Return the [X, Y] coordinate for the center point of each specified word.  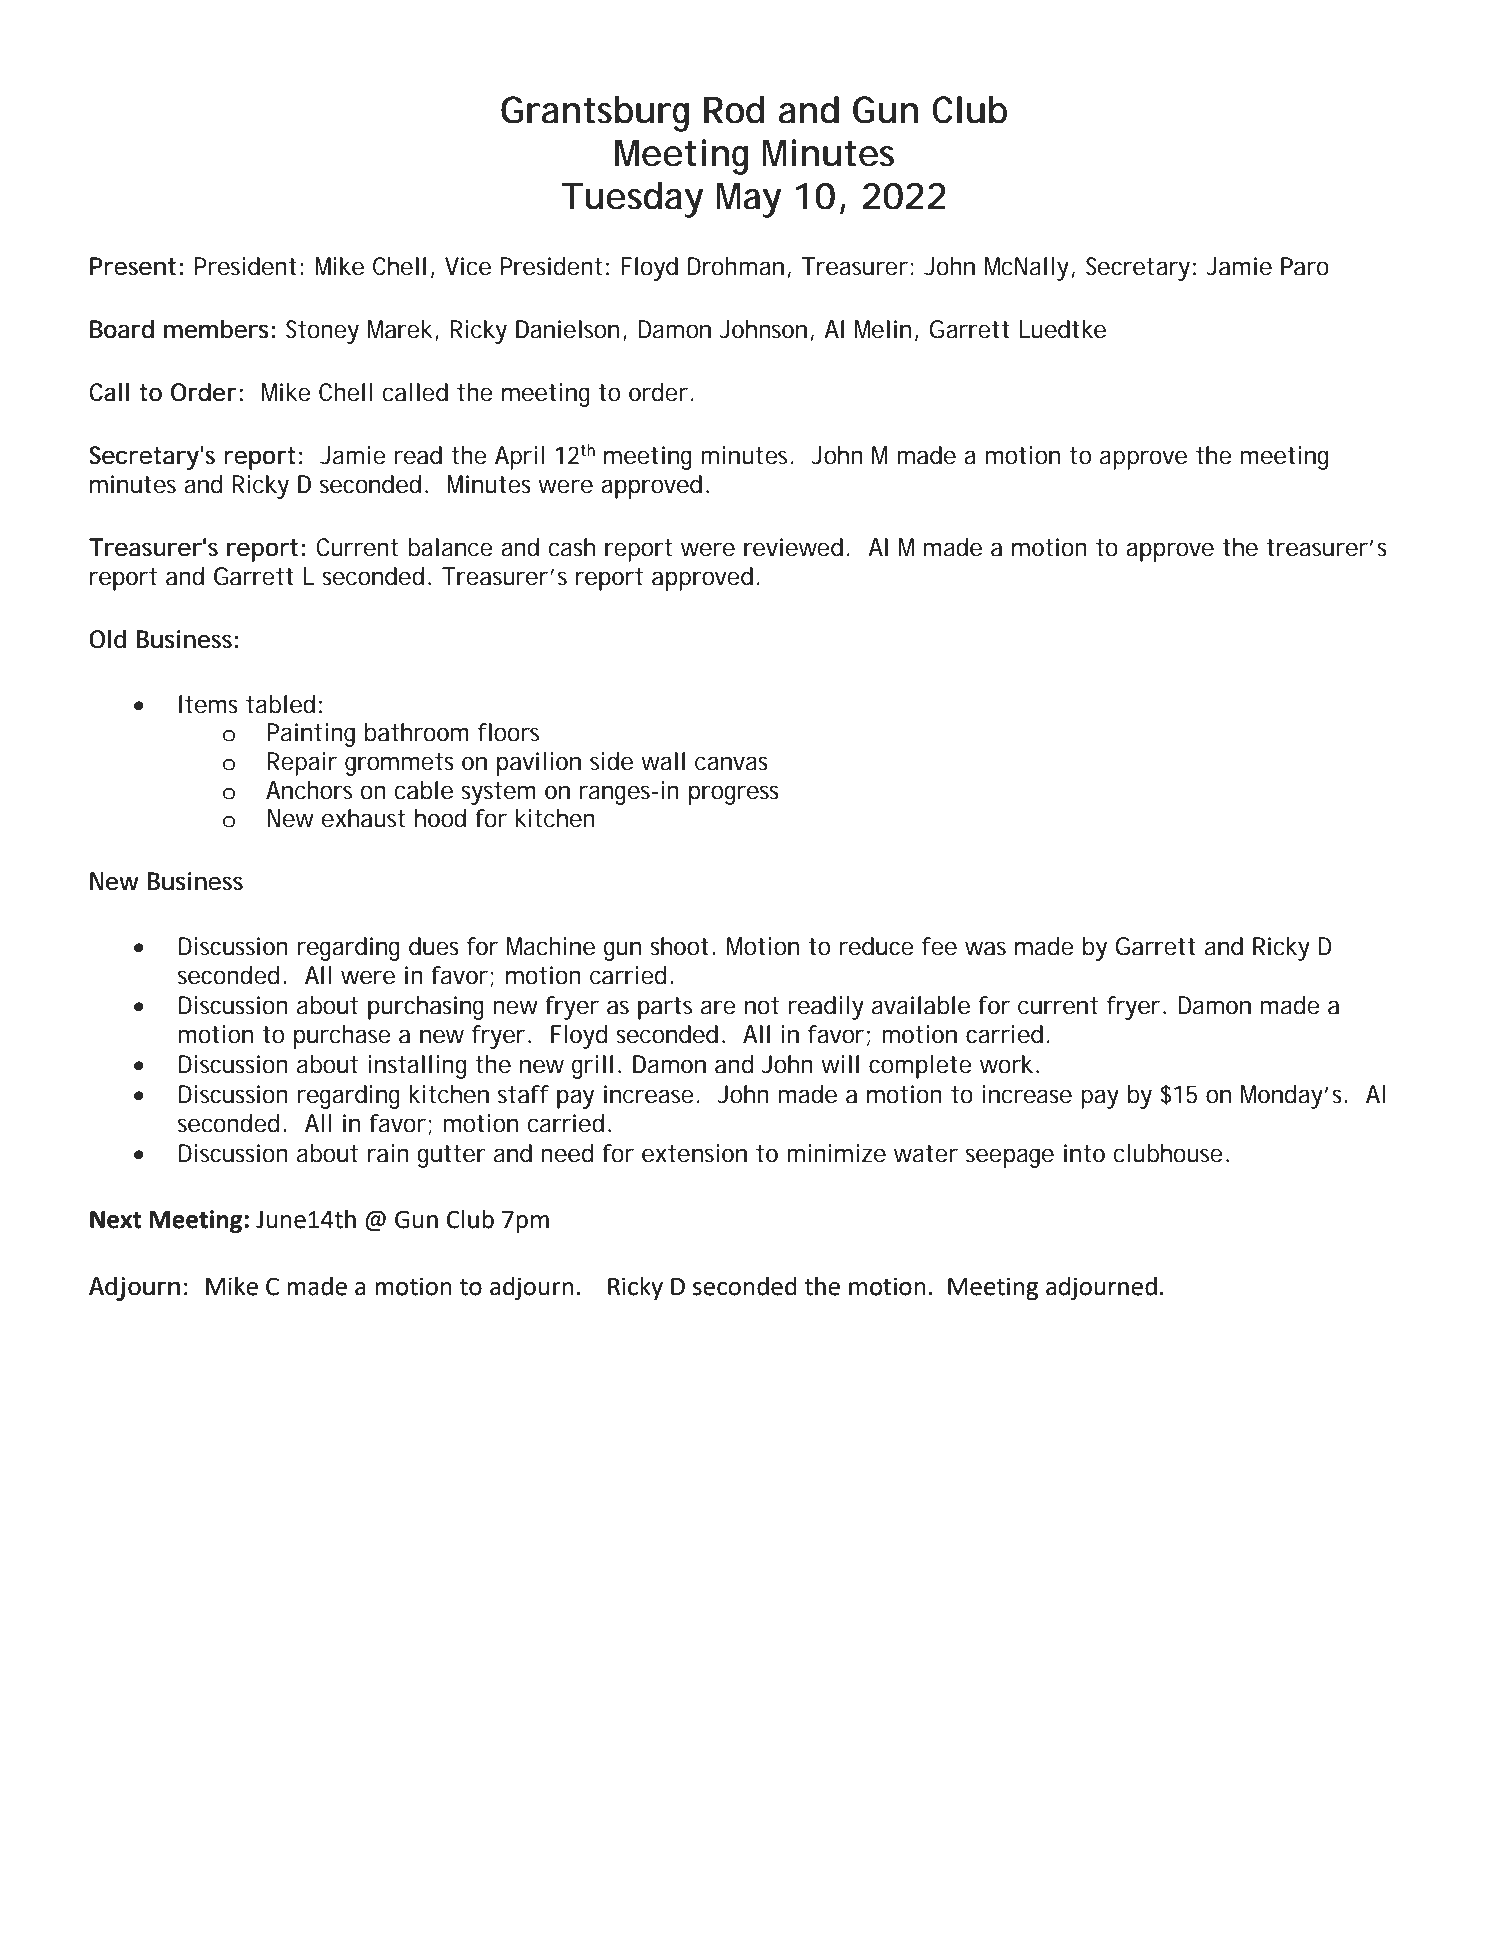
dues [434, 946]
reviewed [793, 547]
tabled [280, 704]
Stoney [322, 332]
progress [734, 795]
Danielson [567, 329]
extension [694, 1153]
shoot [679, 946]
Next [116, 1220]
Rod [734, 110]
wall [663, 761]
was [985, 948]
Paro [1305, 266]
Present [133, 266]
